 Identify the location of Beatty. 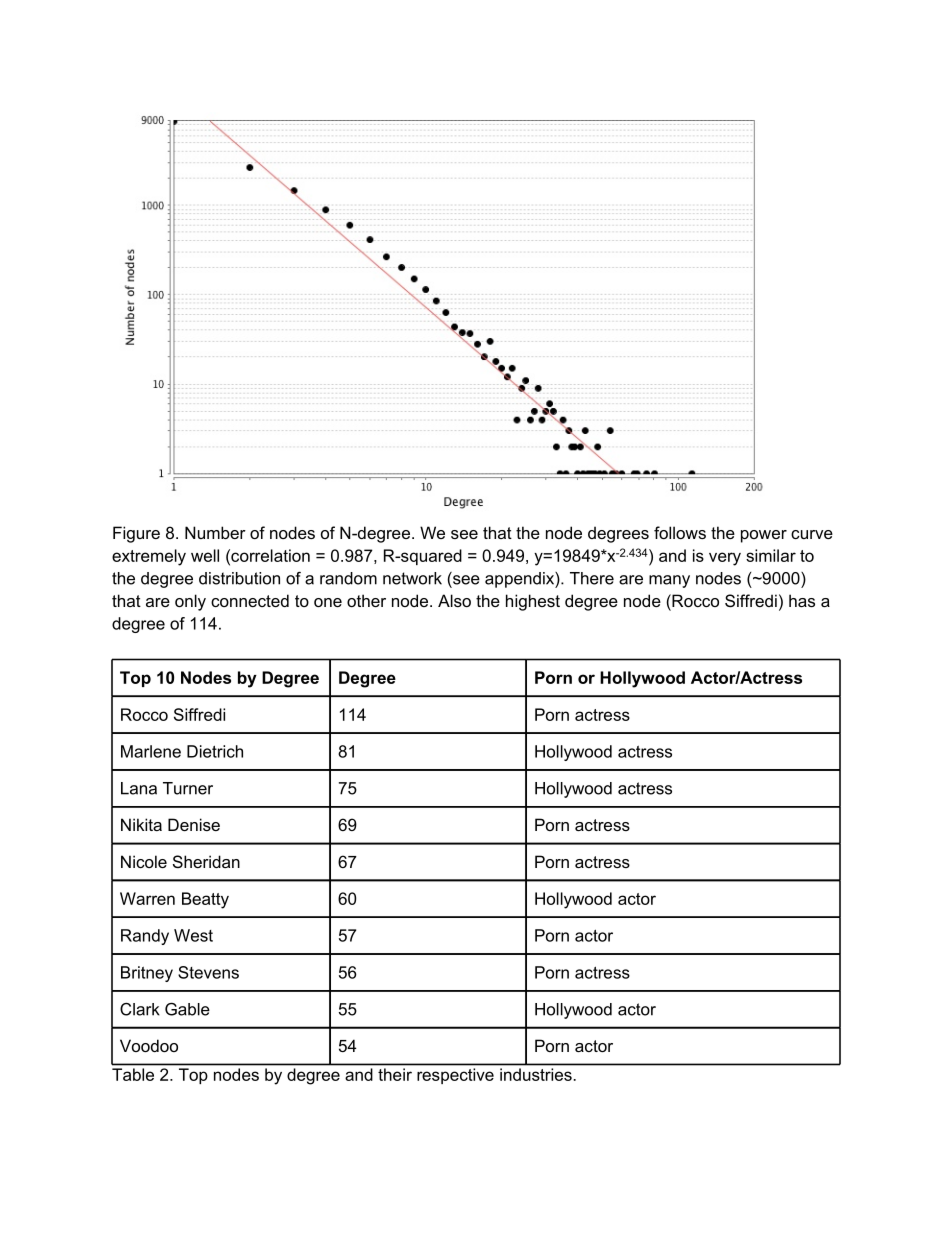
(205, 900).
